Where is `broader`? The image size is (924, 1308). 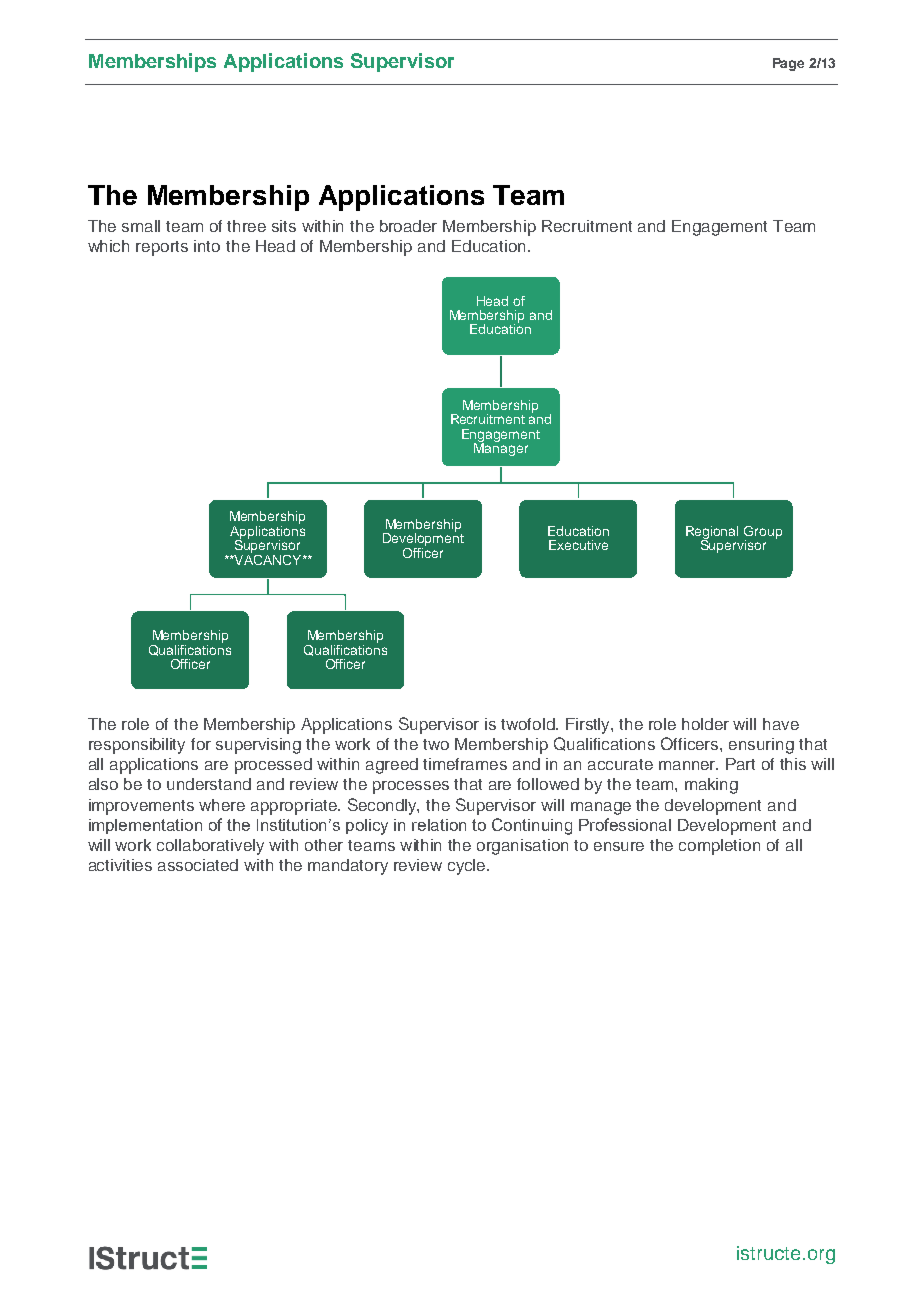 broader is located at coordinates (408, 226).
